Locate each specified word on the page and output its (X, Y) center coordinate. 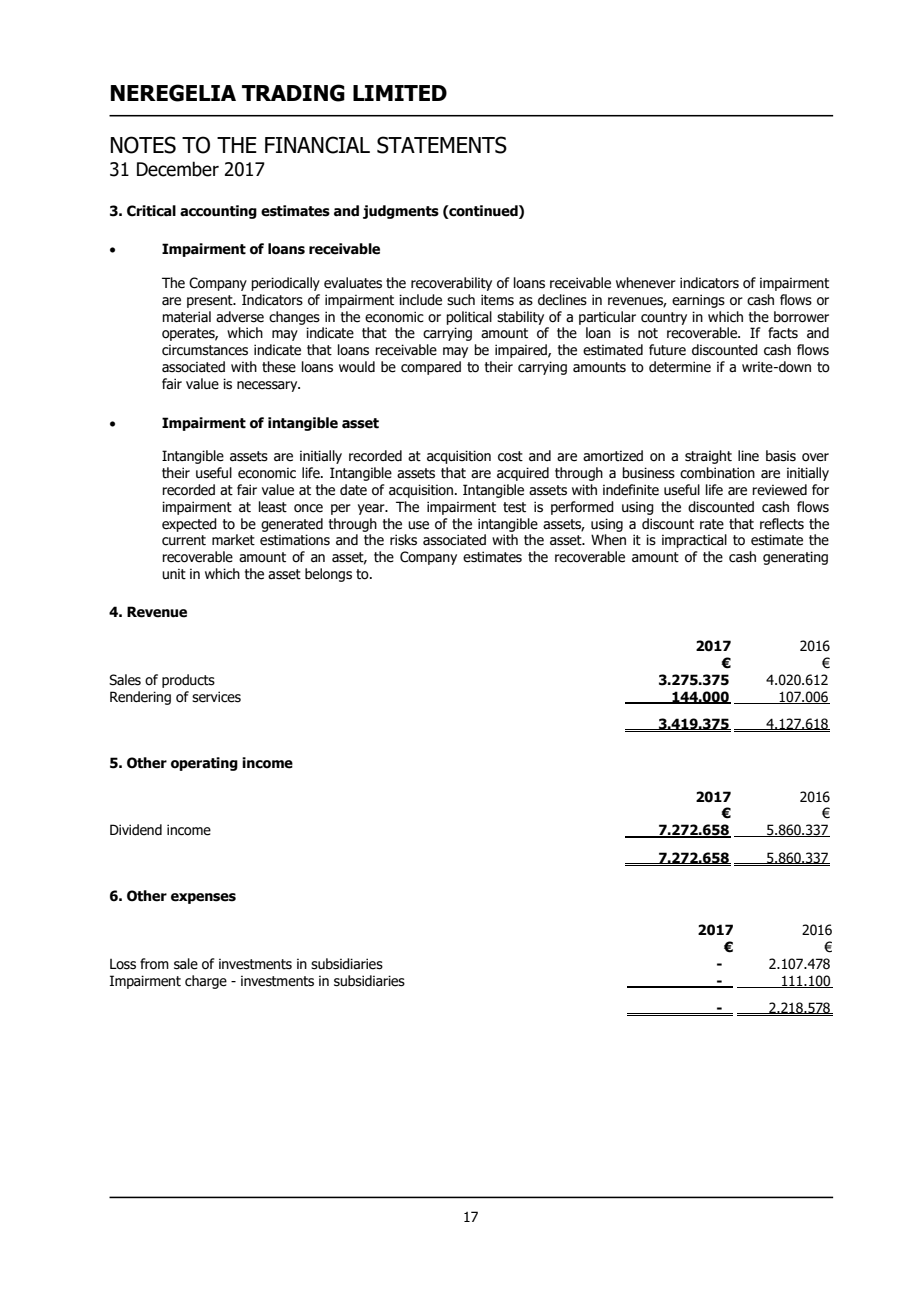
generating (795, 558)
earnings (698, 301)
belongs (328, 575)
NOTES (143, 145)
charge (206, 982)
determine (680, 367)
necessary (268, 386)
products (188, 681)
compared (431, 368)
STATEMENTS (442, 145)
